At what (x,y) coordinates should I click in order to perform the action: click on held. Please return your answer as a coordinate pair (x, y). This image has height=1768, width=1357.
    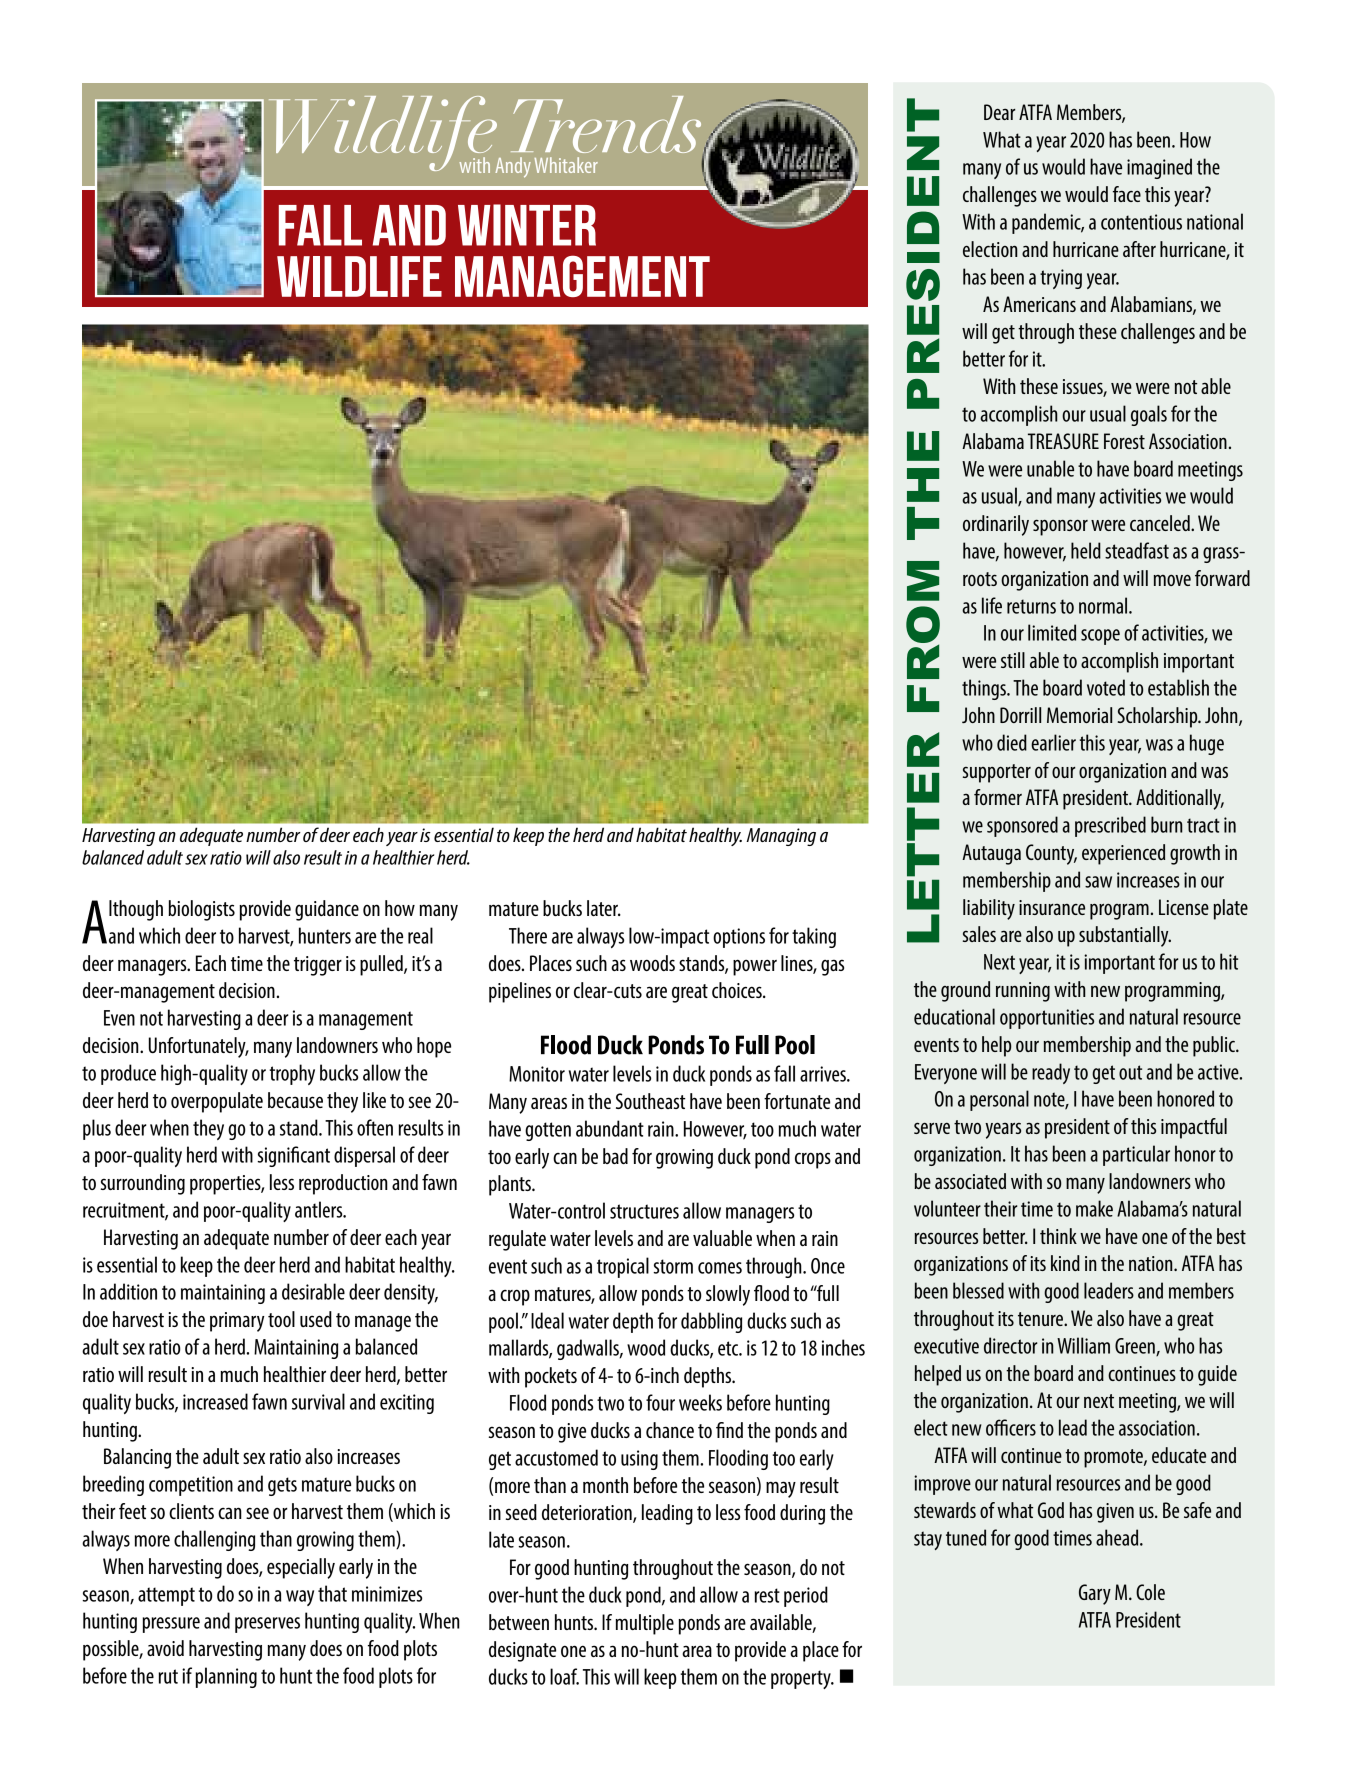
    Looking at the image, I should click on (1086, 550).
